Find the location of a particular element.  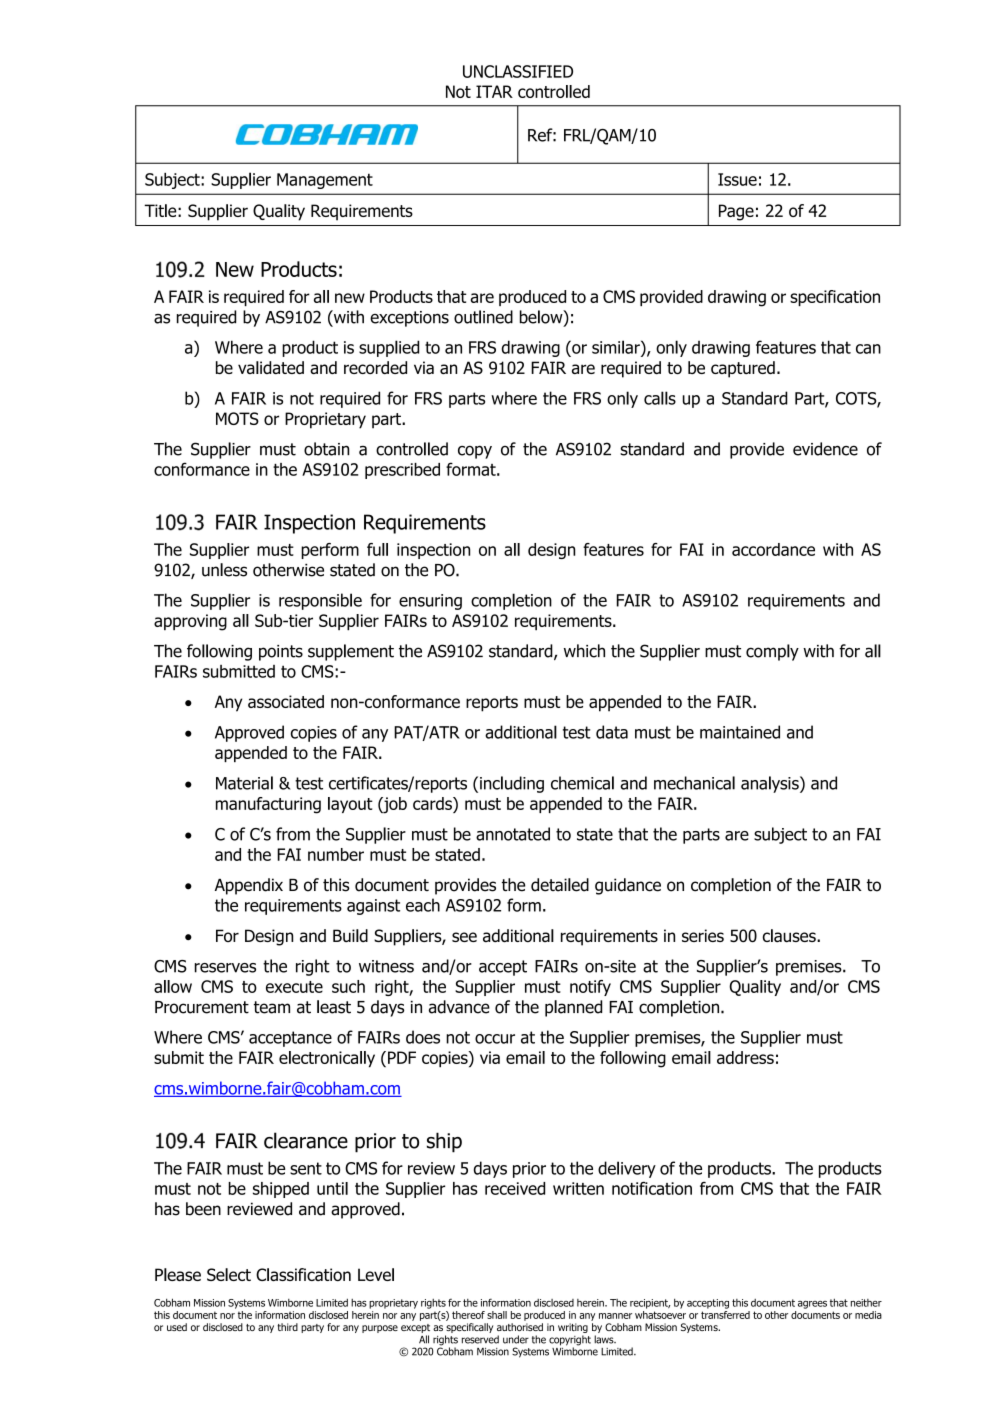

Select is located at coordinates (229, 1274).
